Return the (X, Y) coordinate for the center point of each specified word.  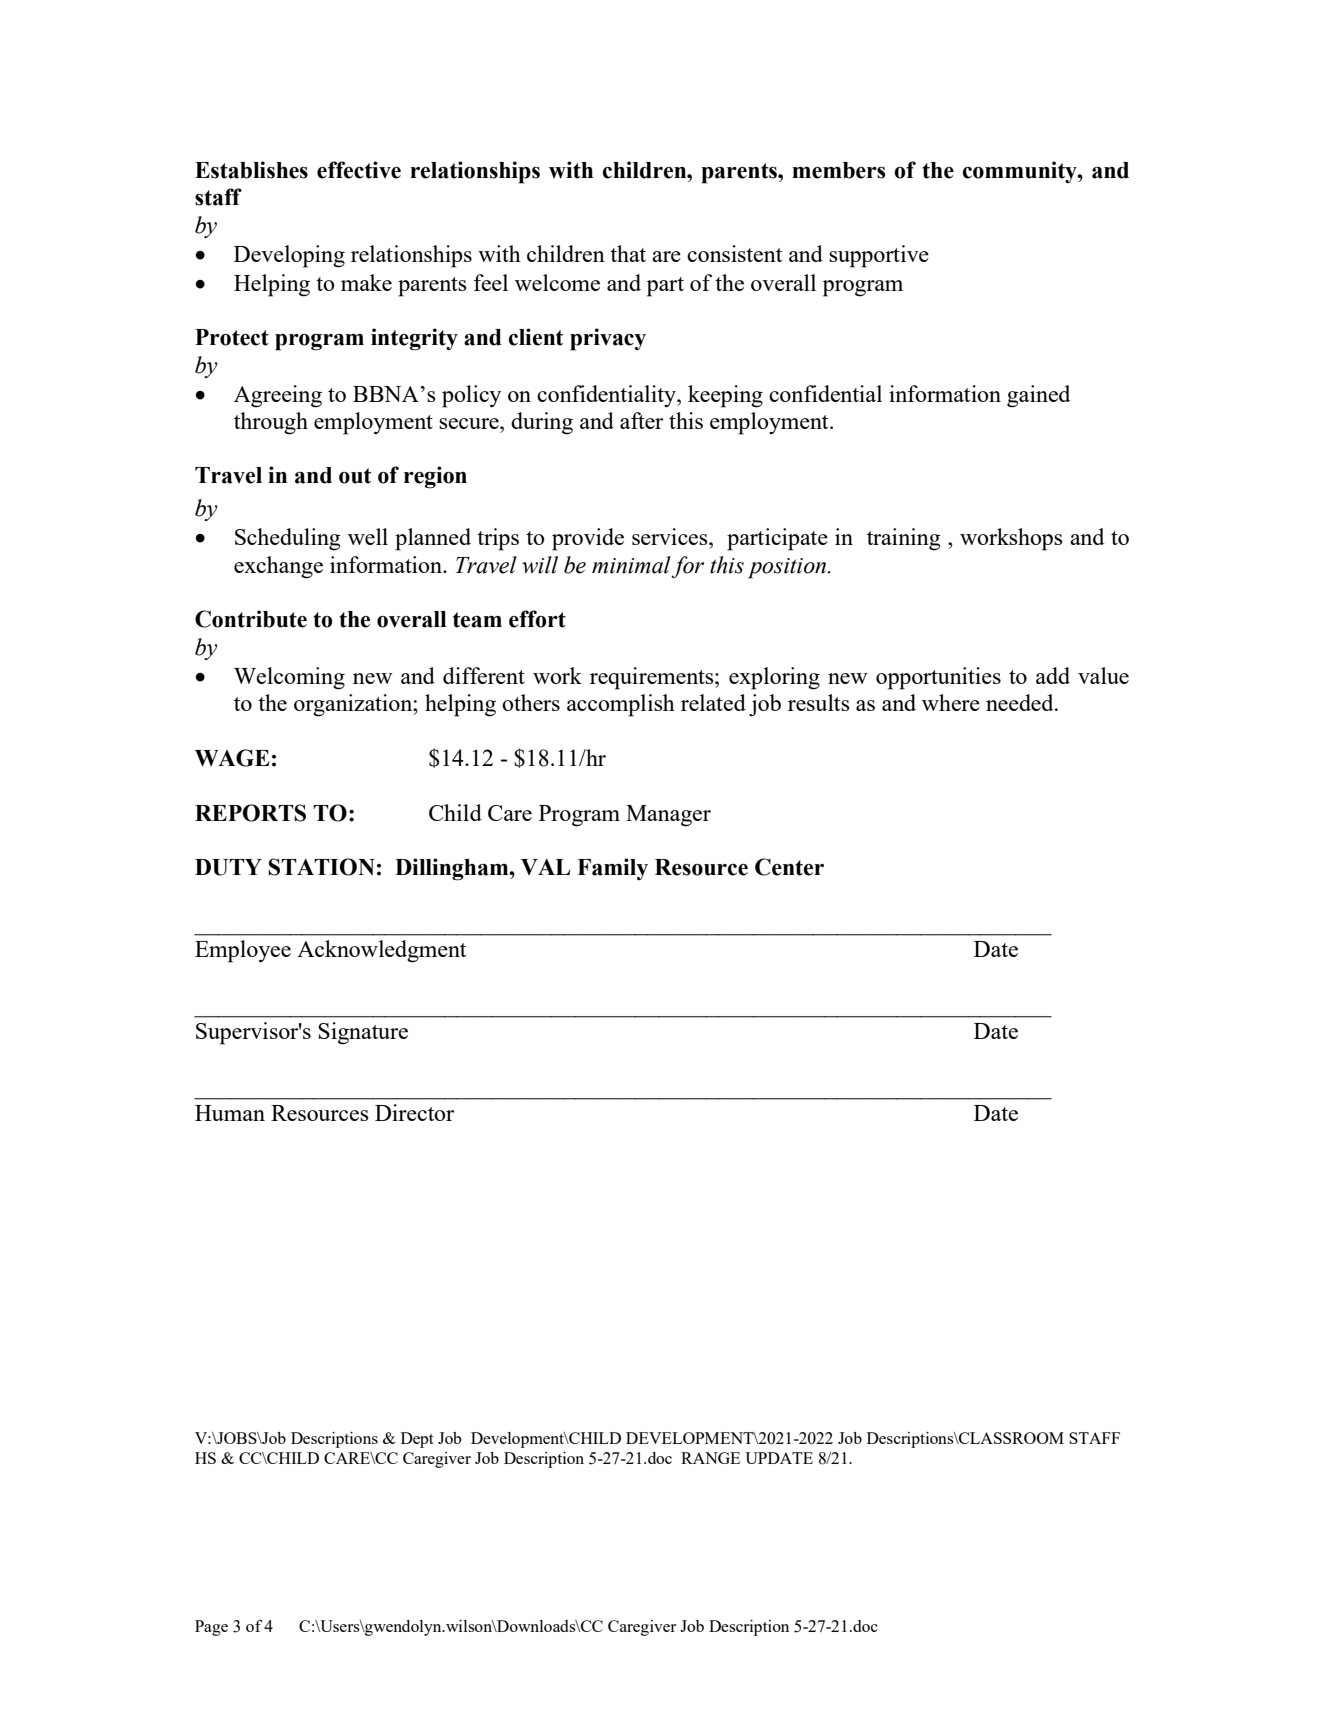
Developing (289, 256)
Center (789, 867)
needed (1021, 702)
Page (211, 1628)
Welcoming (289, 678)
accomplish (621, 705)
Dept (417, 1440)
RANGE (710, 1458)
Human (230, 1113)
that (628, 253)
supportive (879, 256)
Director (414, 1112)
